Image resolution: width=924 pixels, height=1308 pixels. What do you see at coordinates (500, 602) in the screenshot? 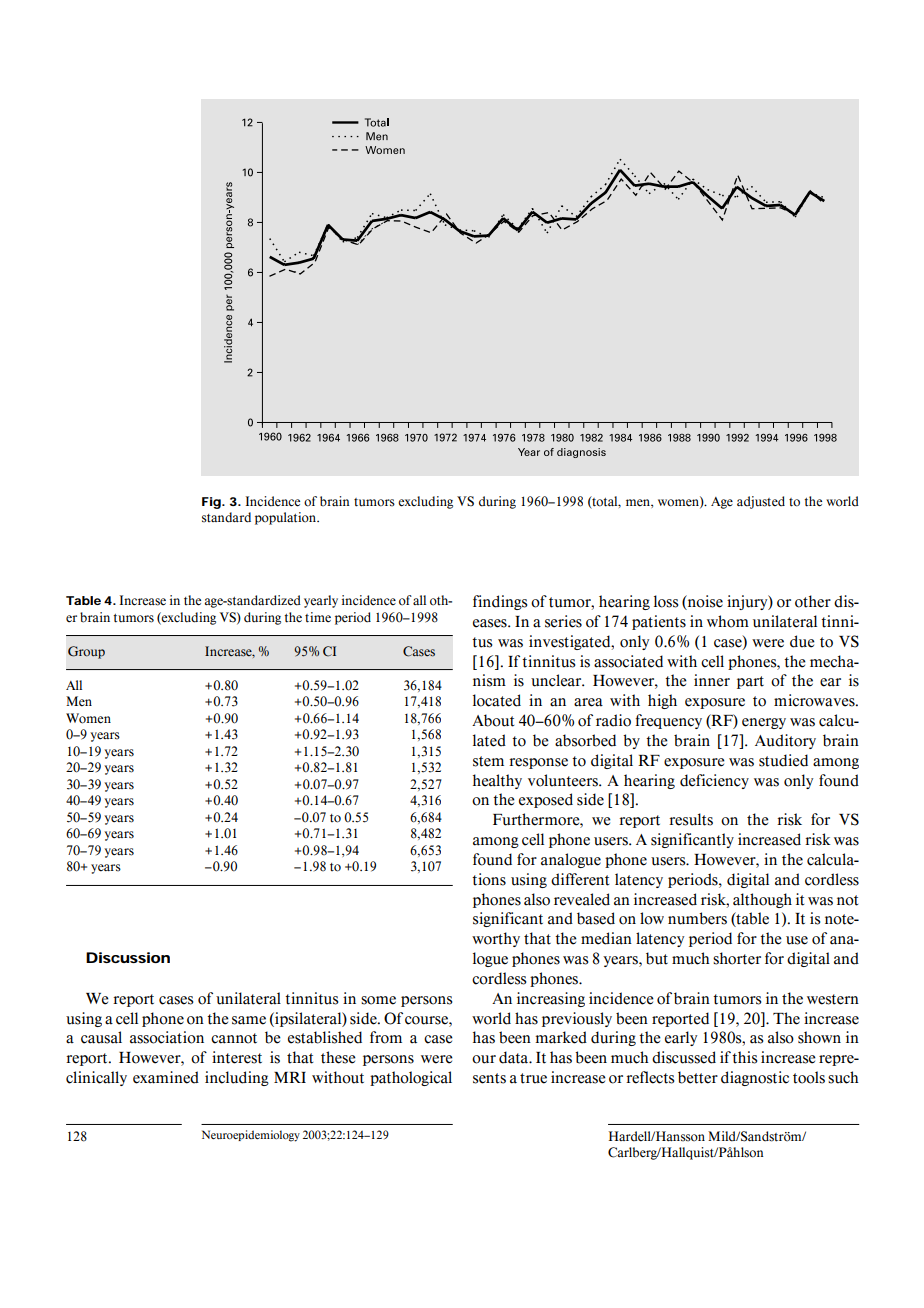
I see `findings` at bounding box center [500, 602].
